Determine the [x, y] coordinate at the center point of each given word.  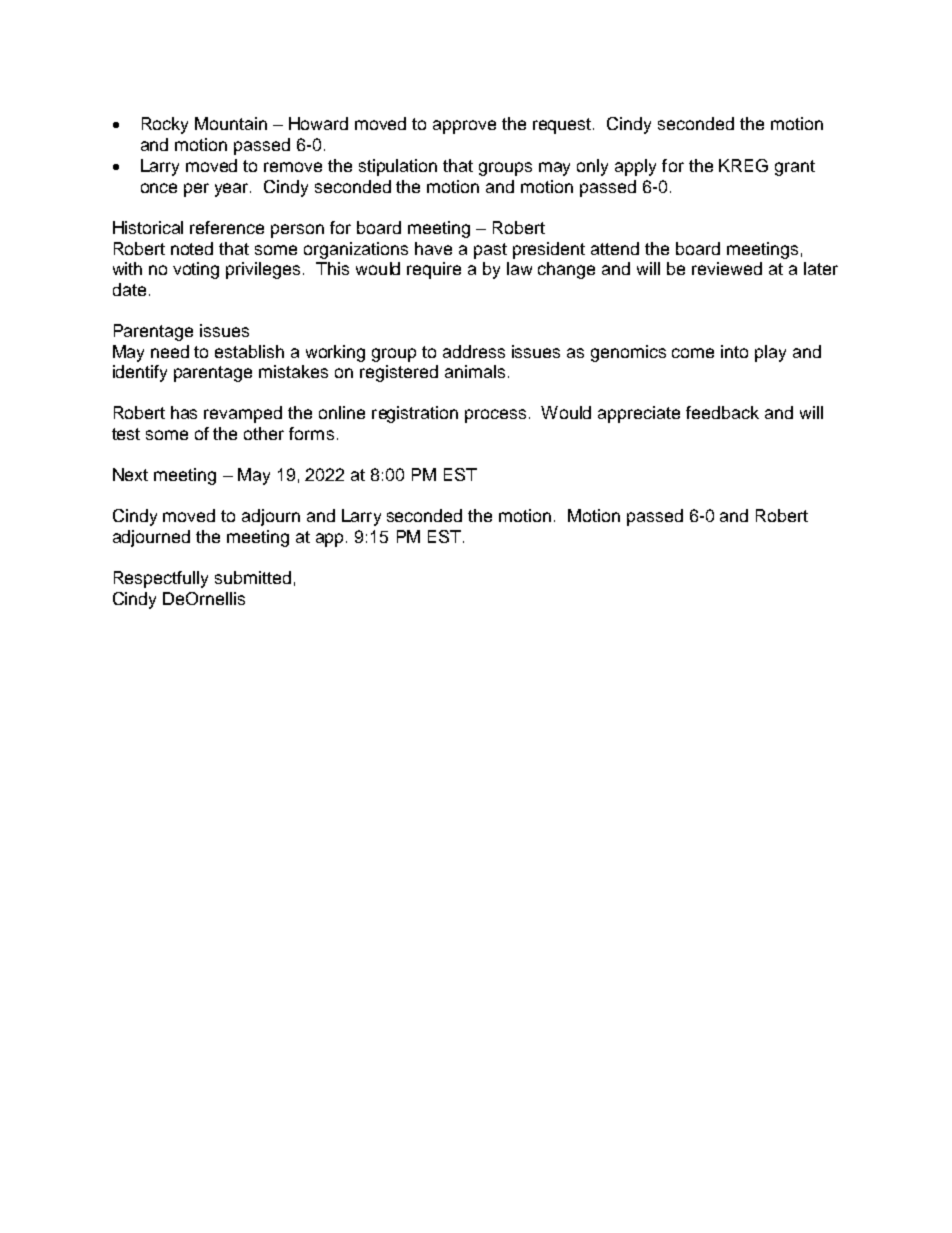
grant [795, 168]
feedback [722, 412]
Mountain [231, 123]
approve [464, 127]
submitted [253, 577]
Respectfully [161, 579]
